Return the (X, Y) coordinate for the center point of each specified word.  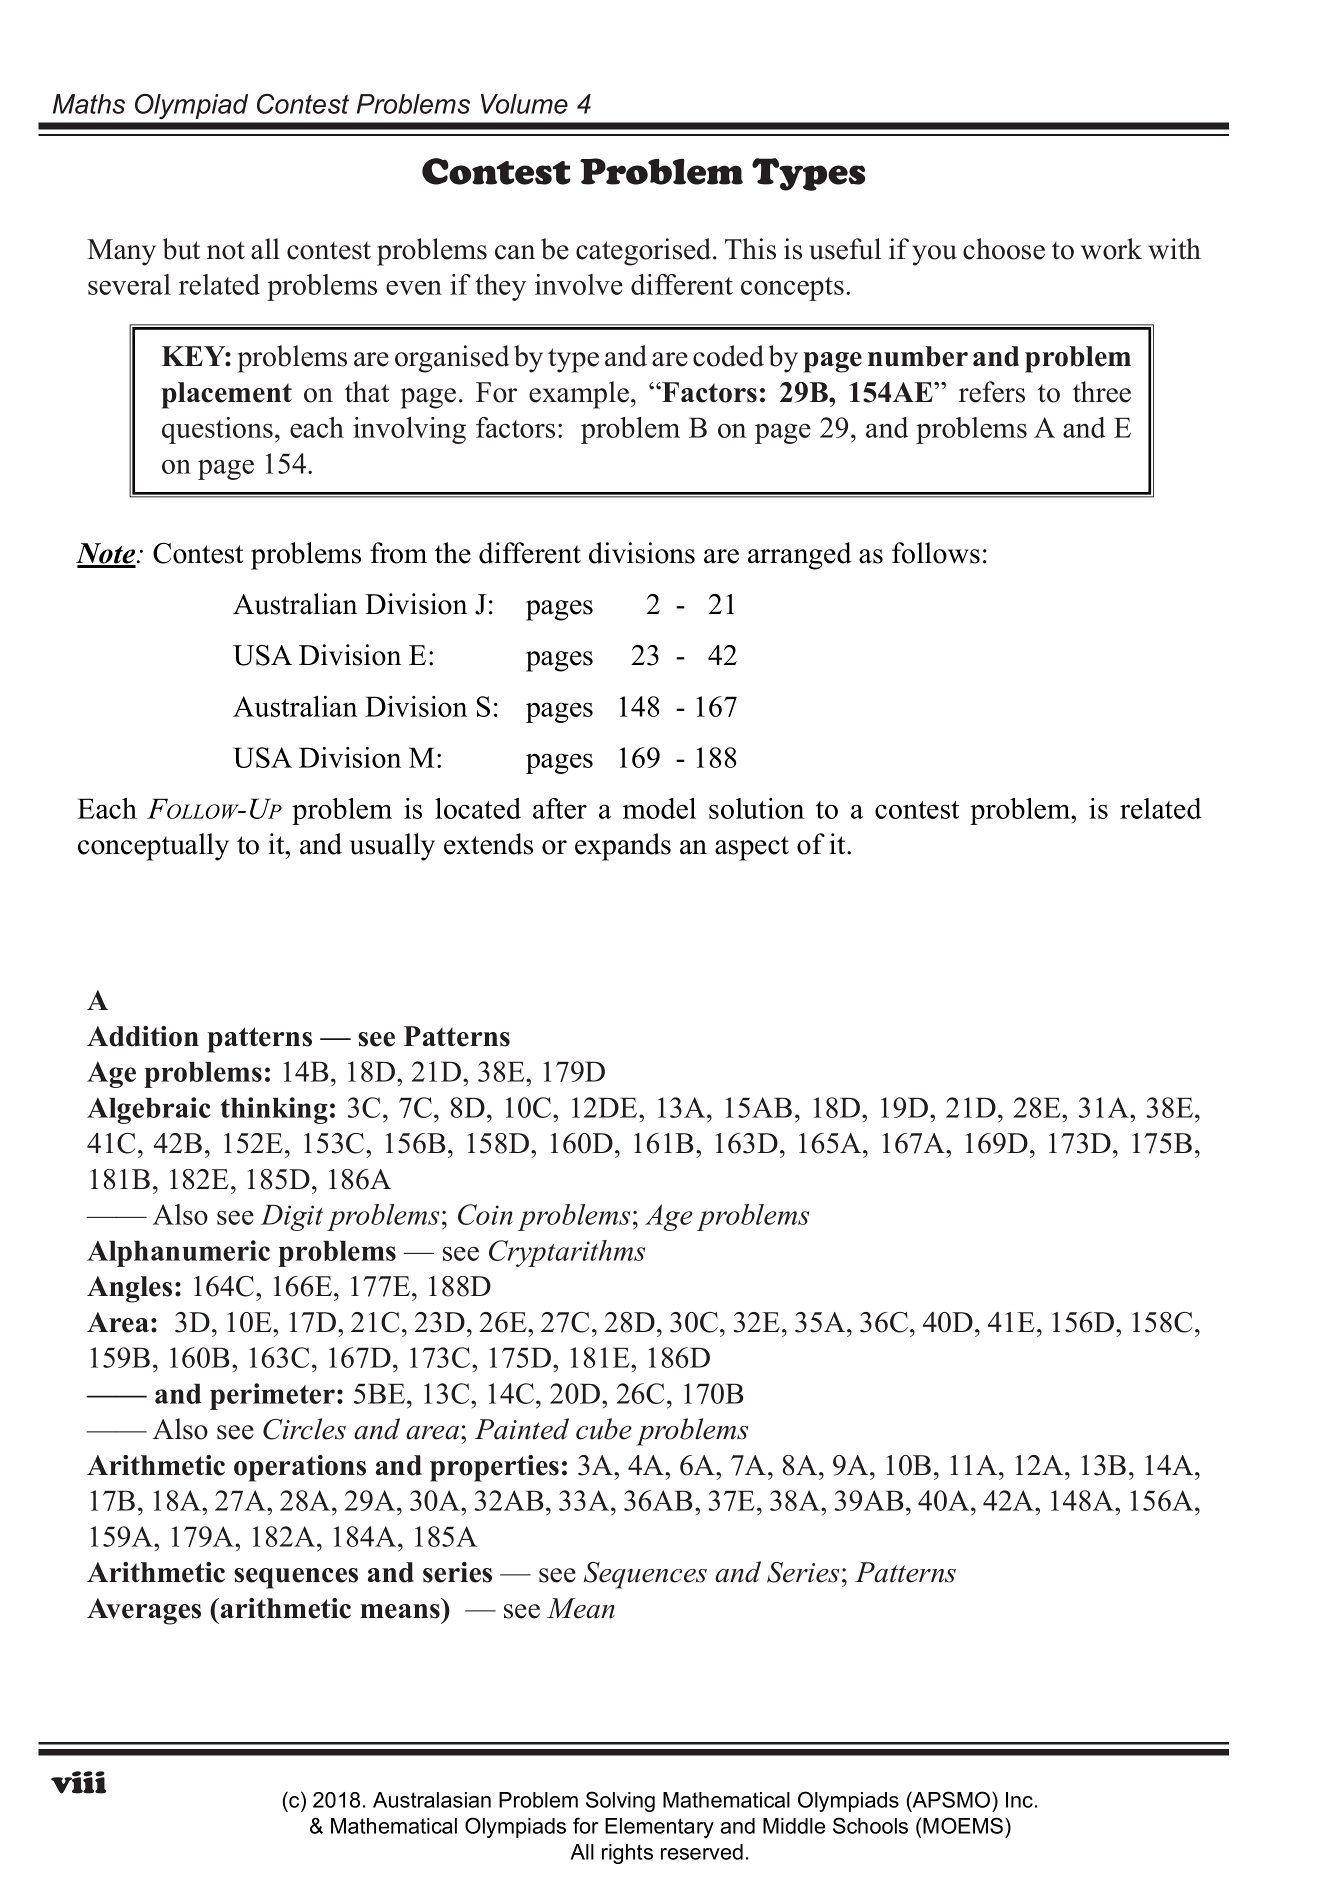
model (659, 808)
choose (1004, 249)
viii (78, 1782)
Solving (620, 1801)
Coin (485, 1214)
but (181, 249)
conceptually (153, 847)
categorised (645, 252)
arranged (800, 556)
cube (604, 1429)
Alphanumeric (178, 1253)
